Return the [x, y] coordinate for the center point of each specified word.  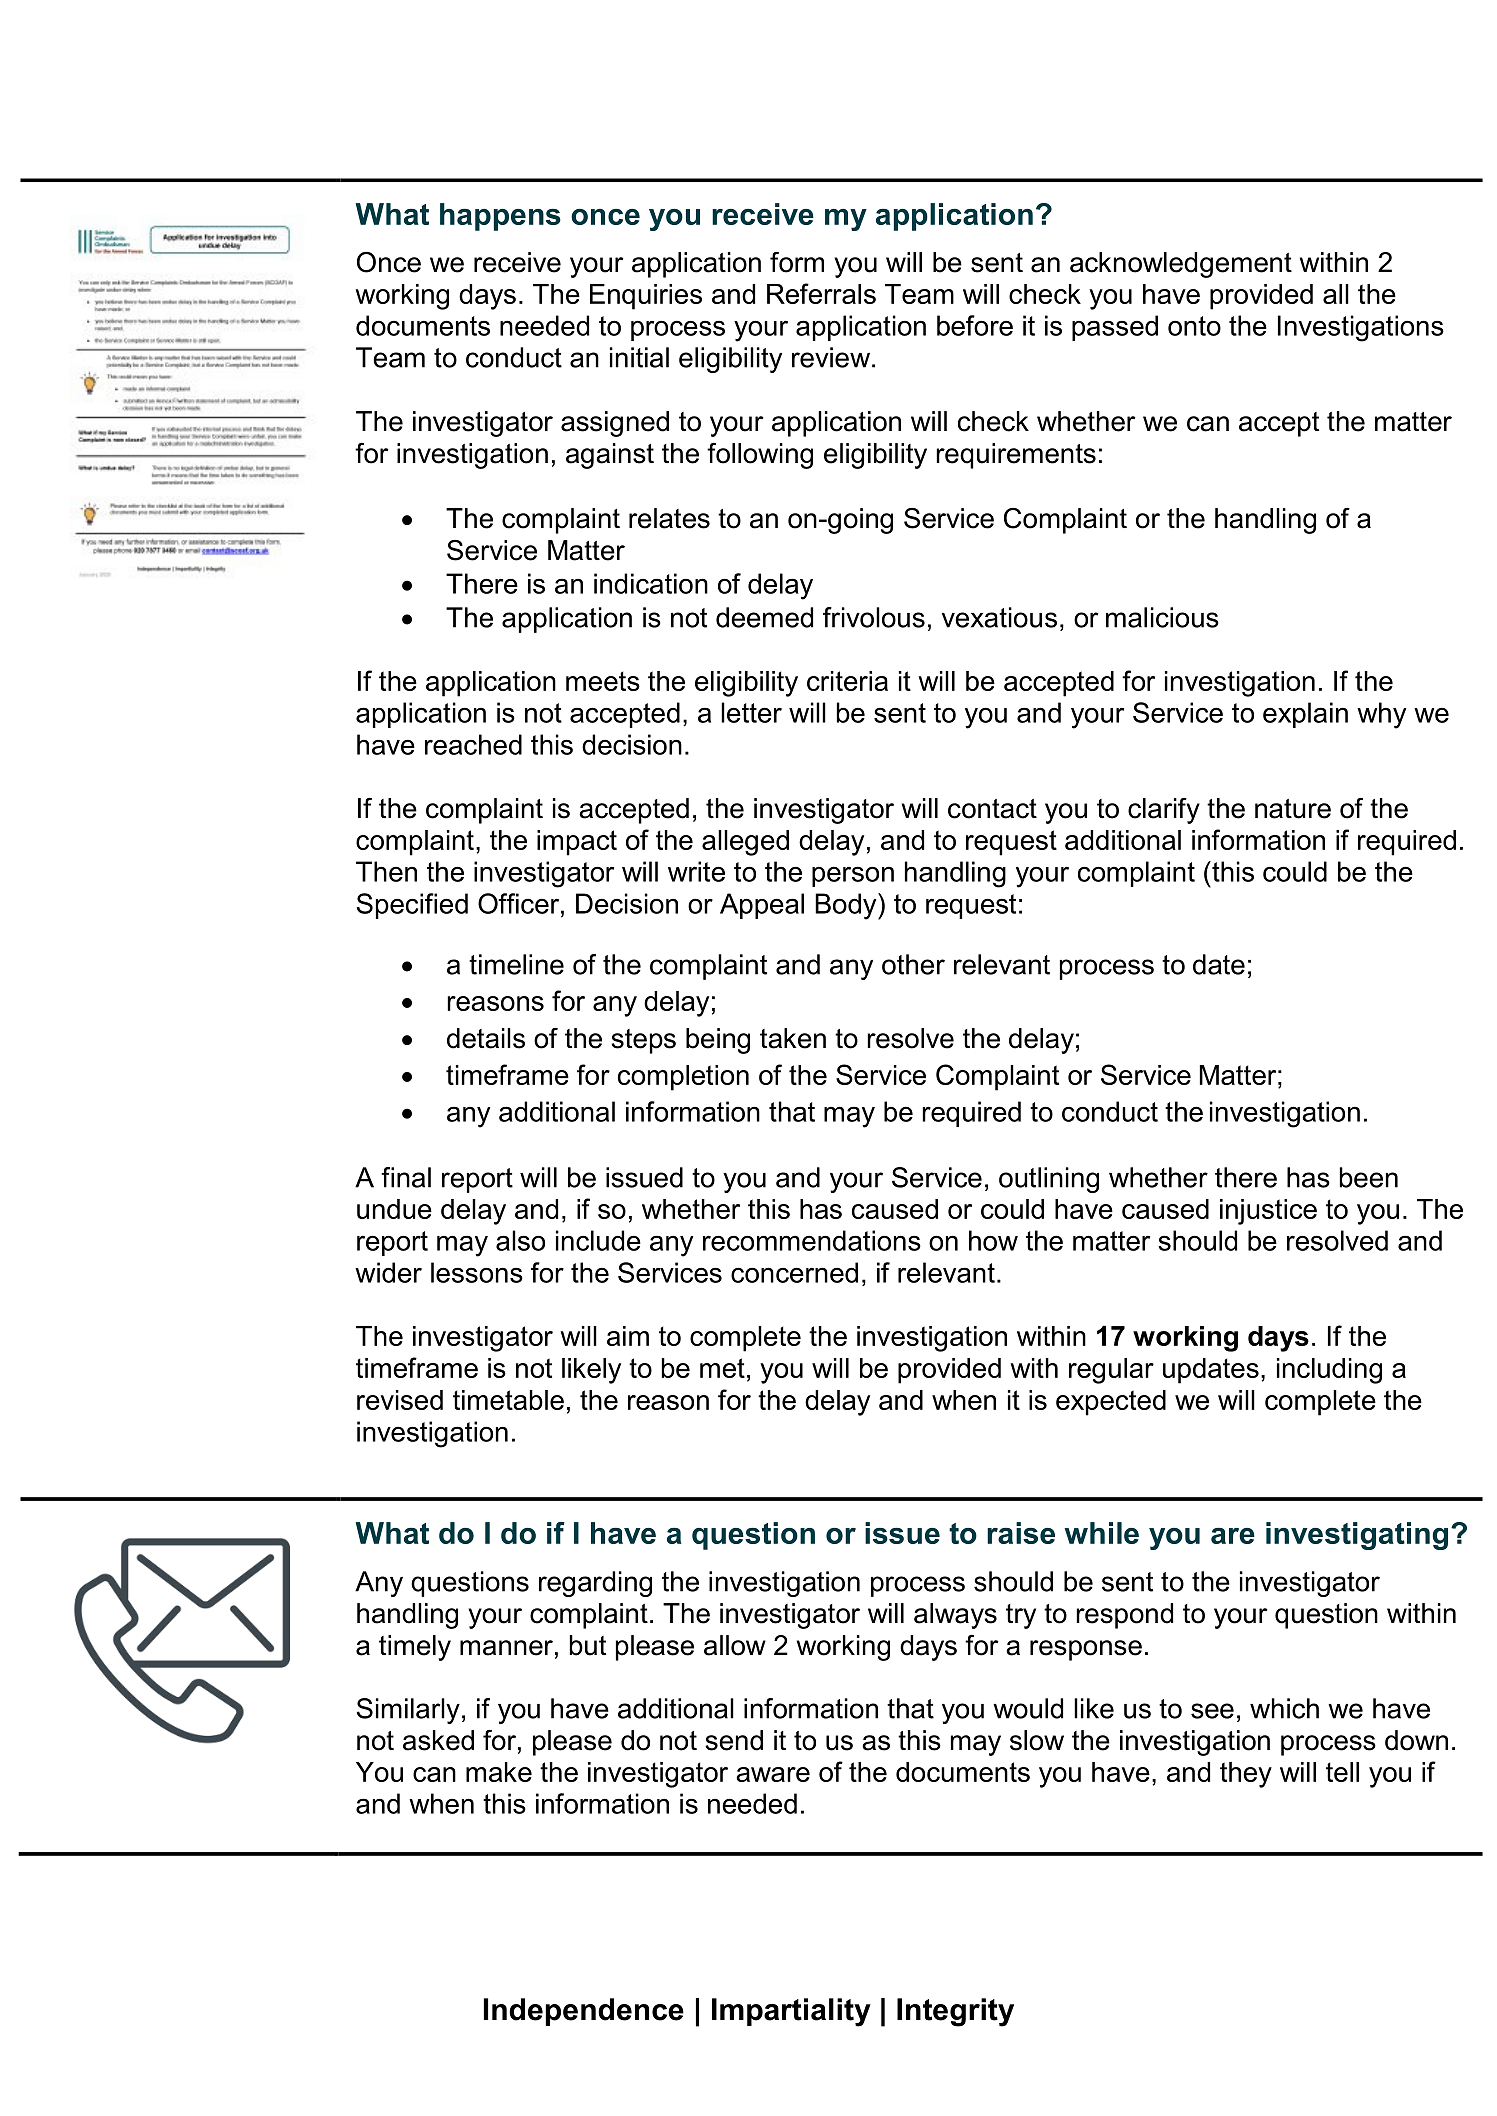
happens [500, 217]
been [1369, 1177]
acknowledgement [1181, 265]
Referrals [821, 293]
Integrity [955, 2012]
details [486, 1038]
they [1246, 1775]
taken [793, 1038]
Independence [584, 2012]
